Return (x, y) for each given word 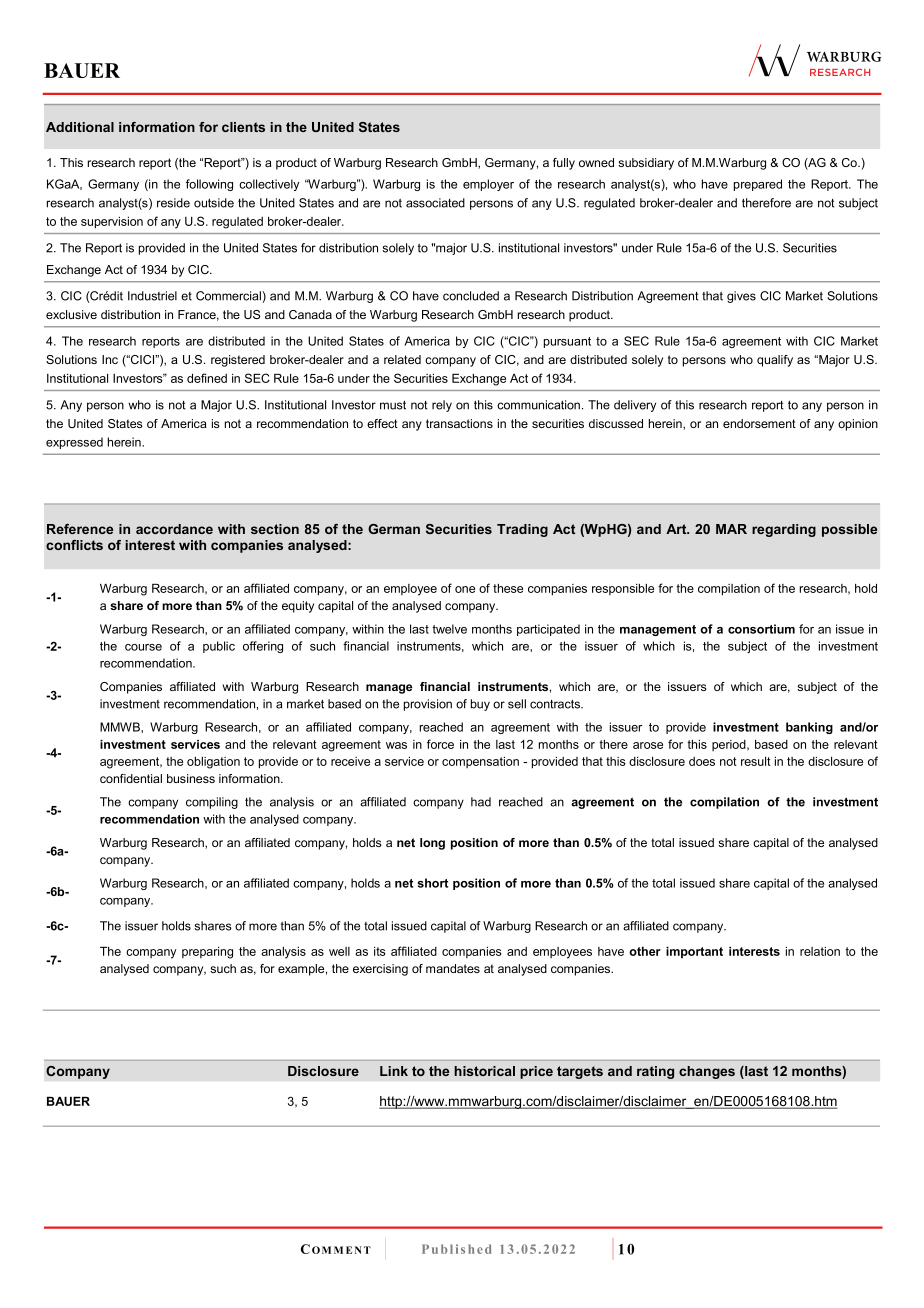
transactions (459, 423)
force (440, 744)
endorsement (759, 423)
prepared (758, 185)
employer (488, 185)
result (756, 761)
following (209, 185)
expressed (74, 443)
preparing (207, 953)
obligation (213, 763)
